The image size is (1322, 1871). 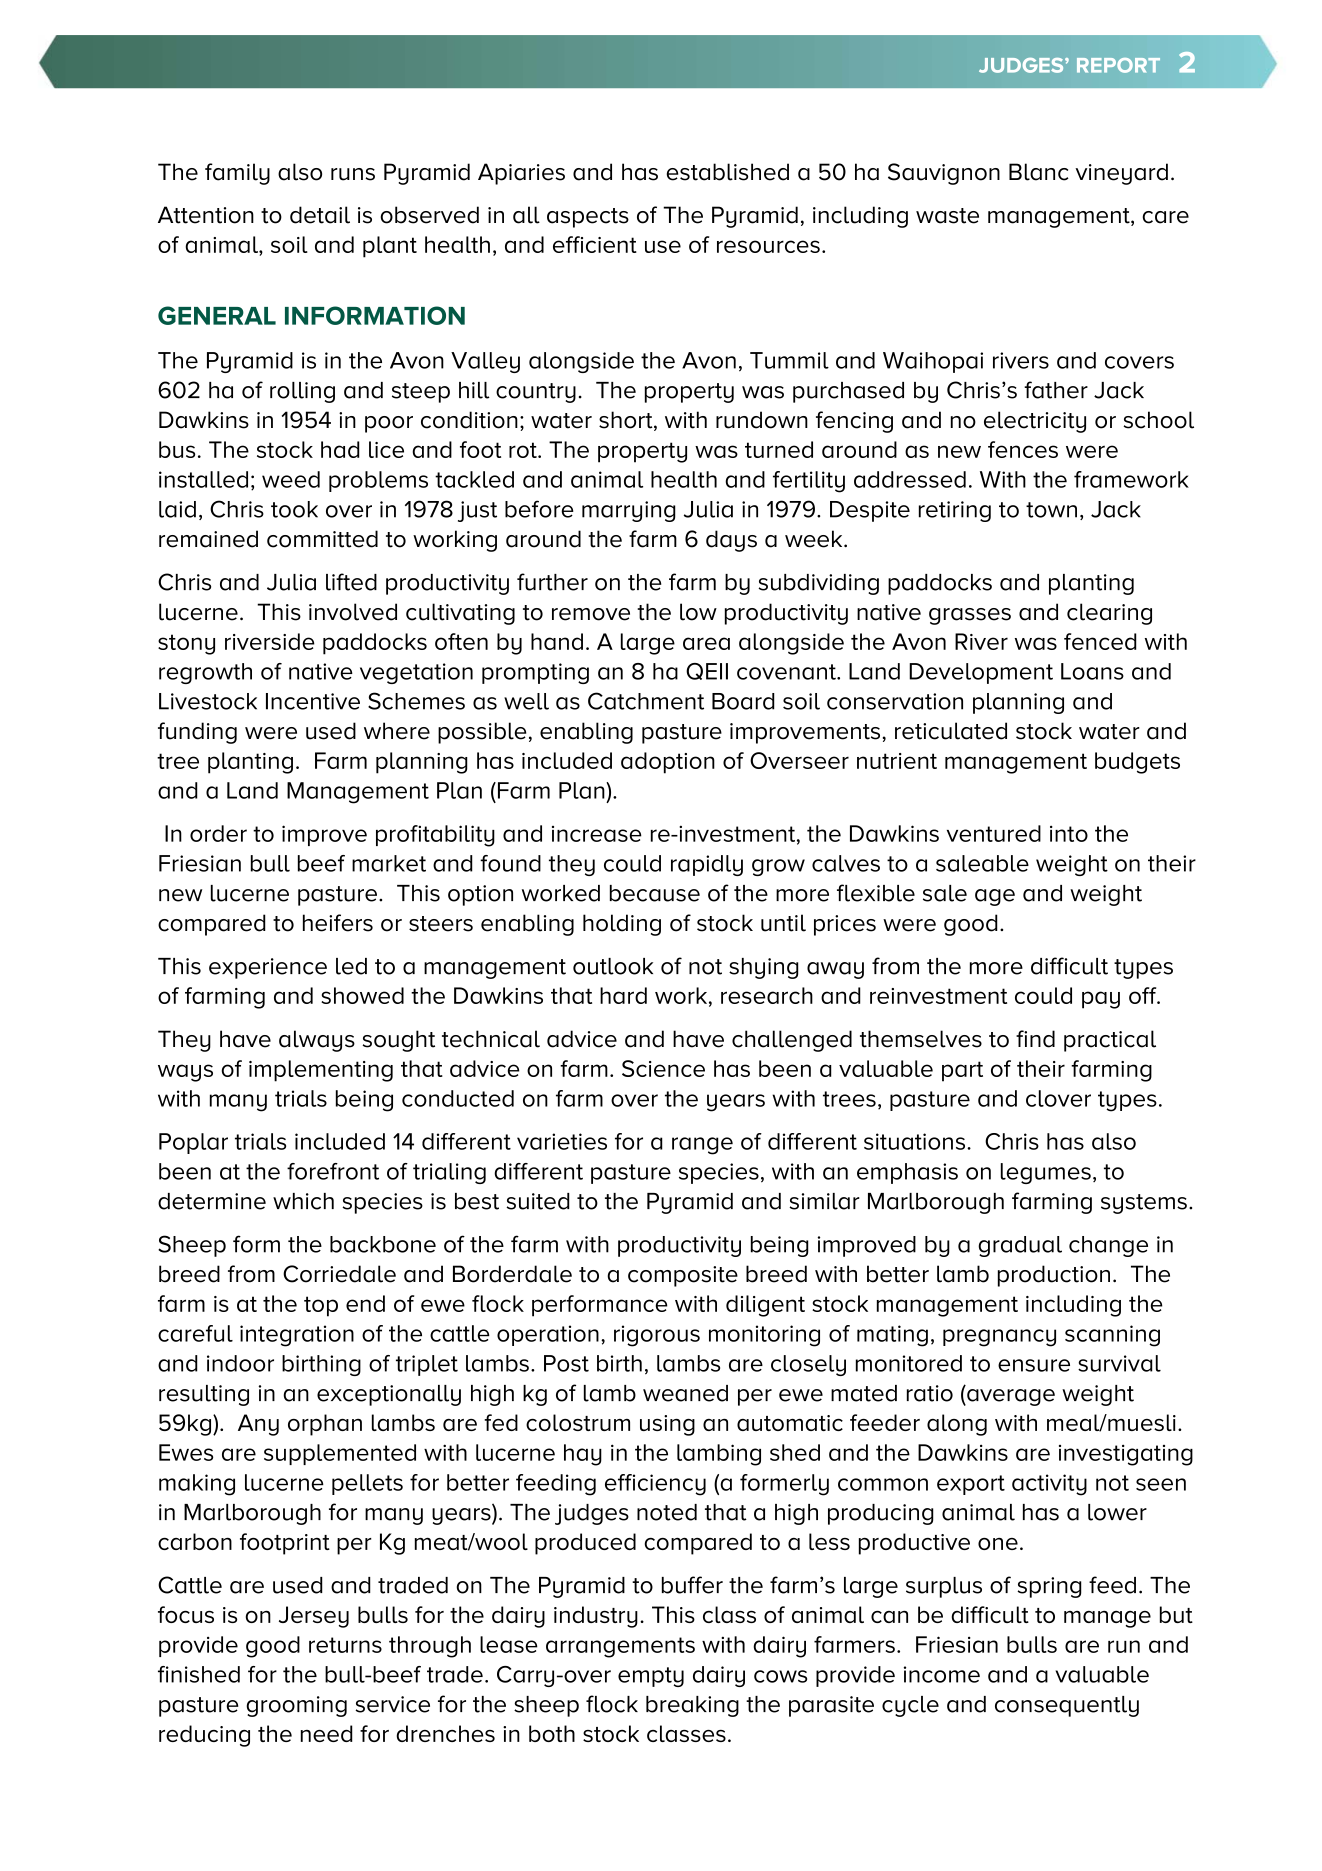 What do you see at coordinates (1100, 641) in the screenshot?
I see `fenced` at bounding box center [1100, 641].
